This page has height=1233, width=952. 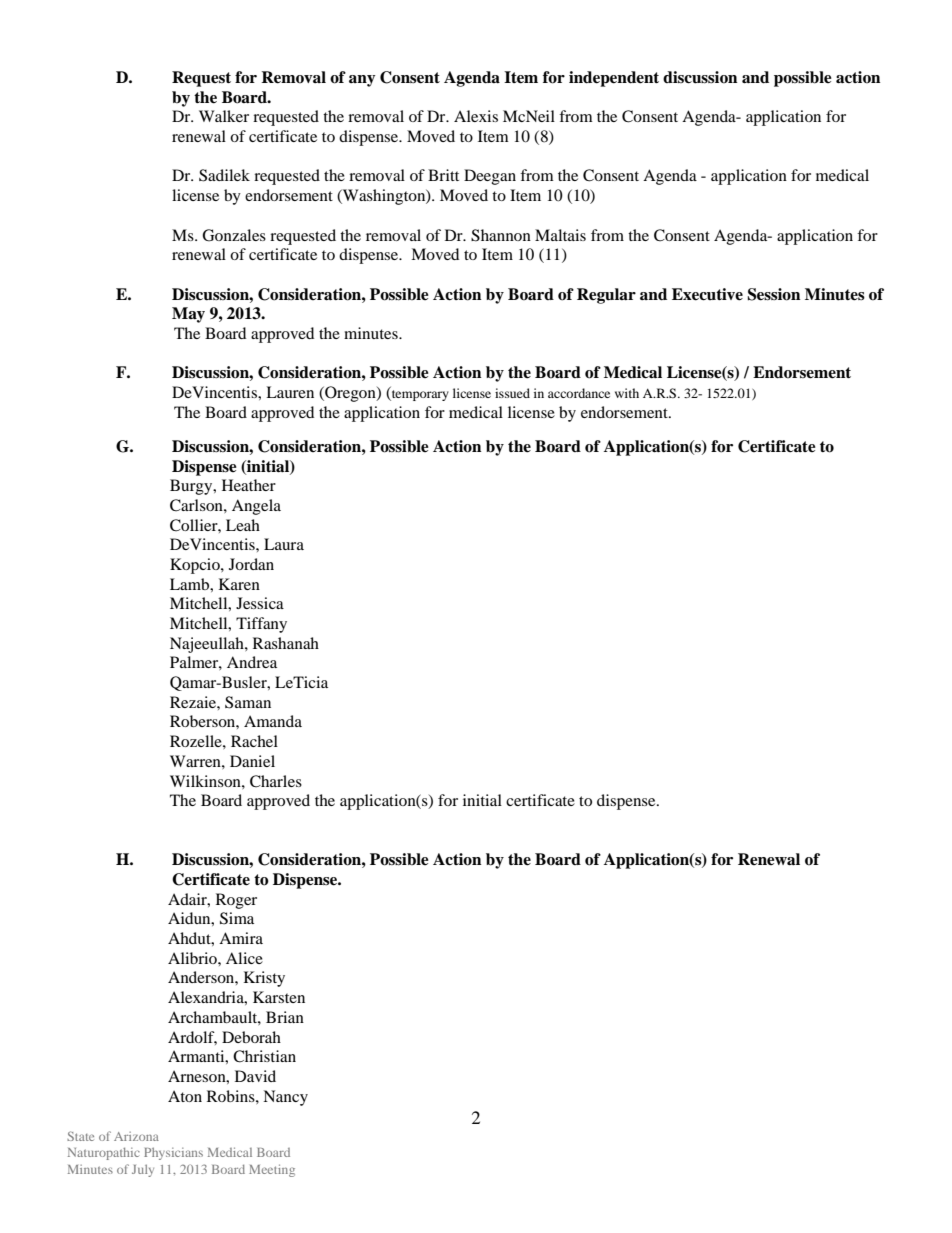 I want to click on Meeting, so click(x=272, y=1170).
